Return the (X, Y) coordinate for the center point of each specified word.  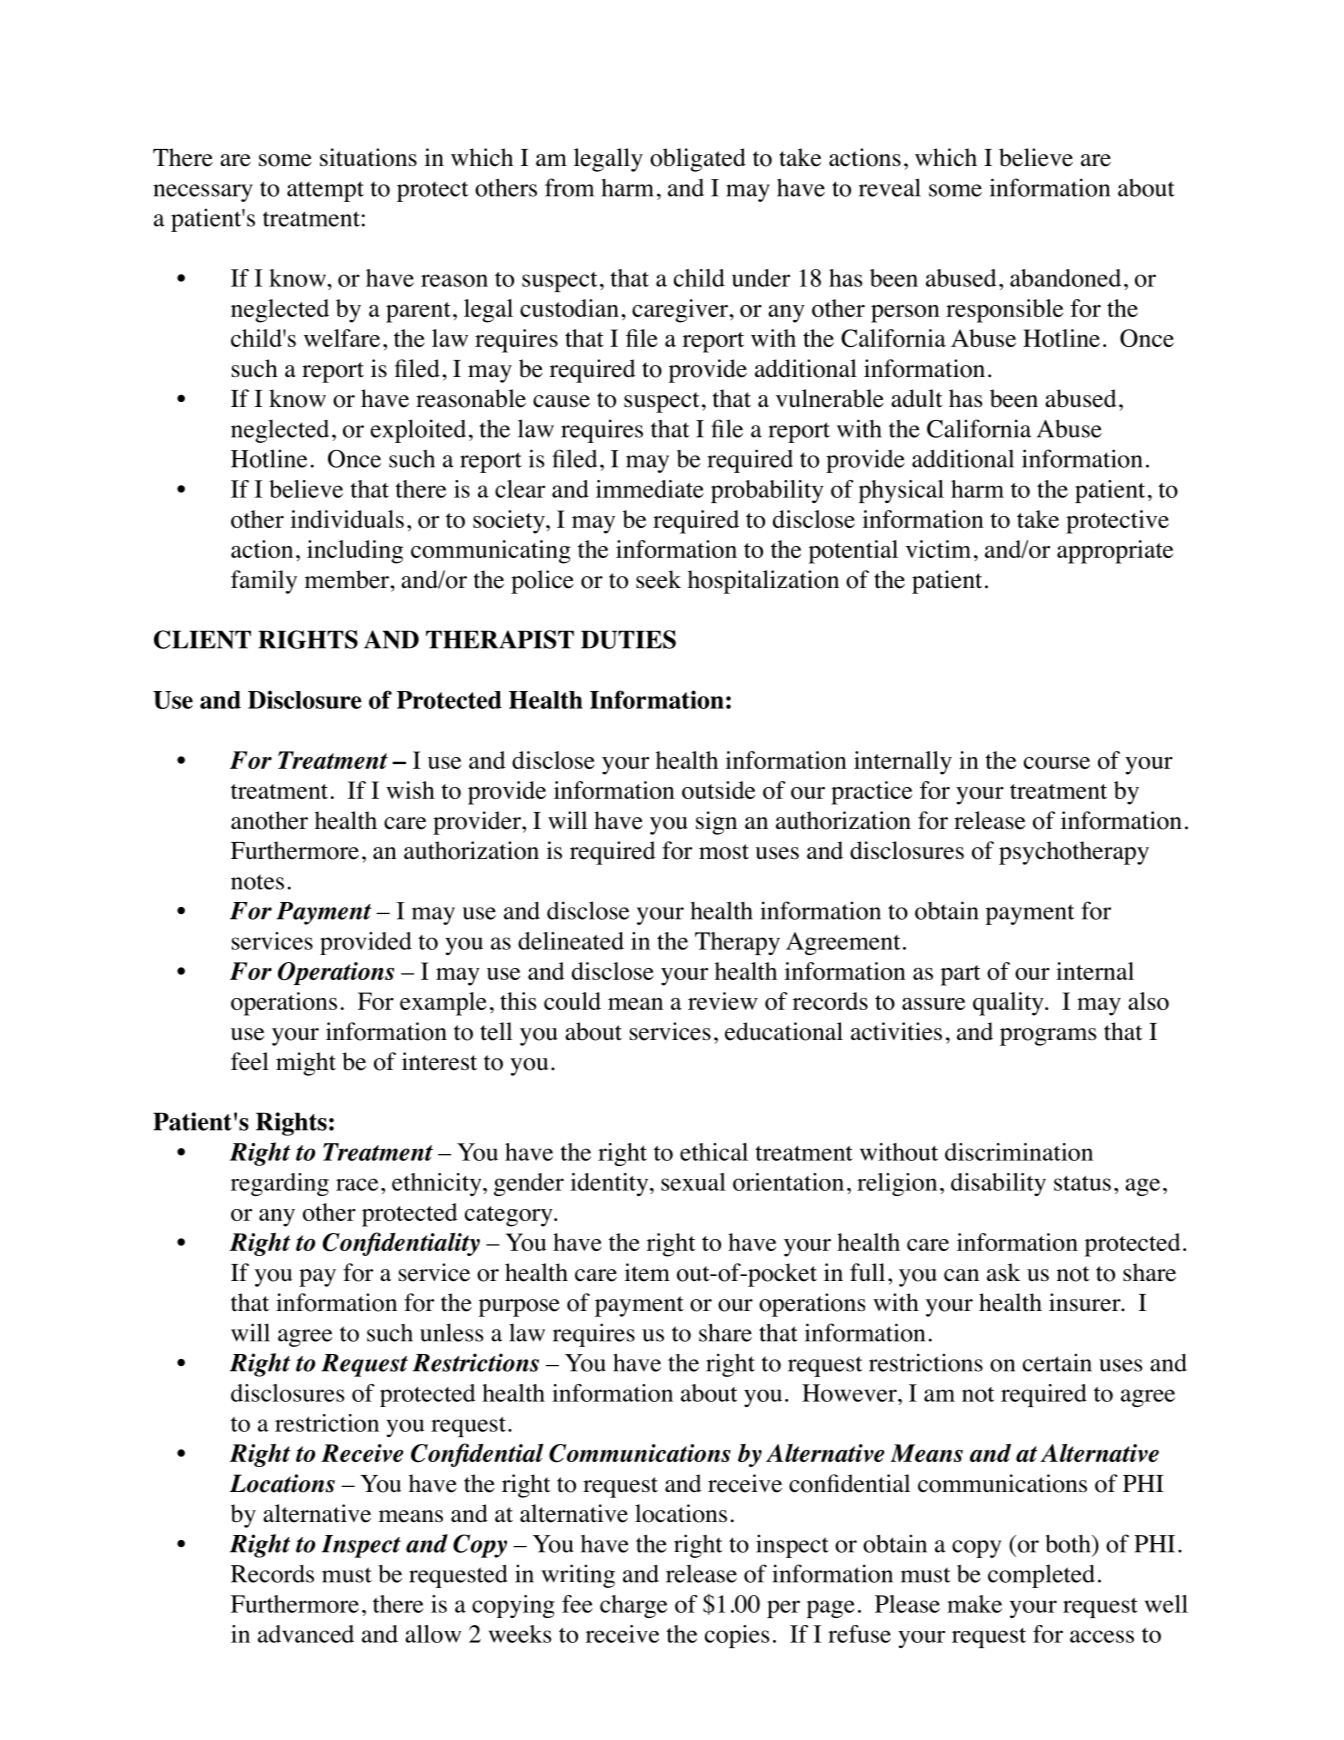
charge (633, 1606)
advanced (306, 1634)
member (348, 579)
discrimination (1019, 1152)
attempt (325, 191)
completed (1041, 1576)
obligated (698, 160)
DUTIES (628, 639)
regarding (280, 1184)
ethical (714, 1152)
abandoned (1065, 278)
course (1057, 763)
